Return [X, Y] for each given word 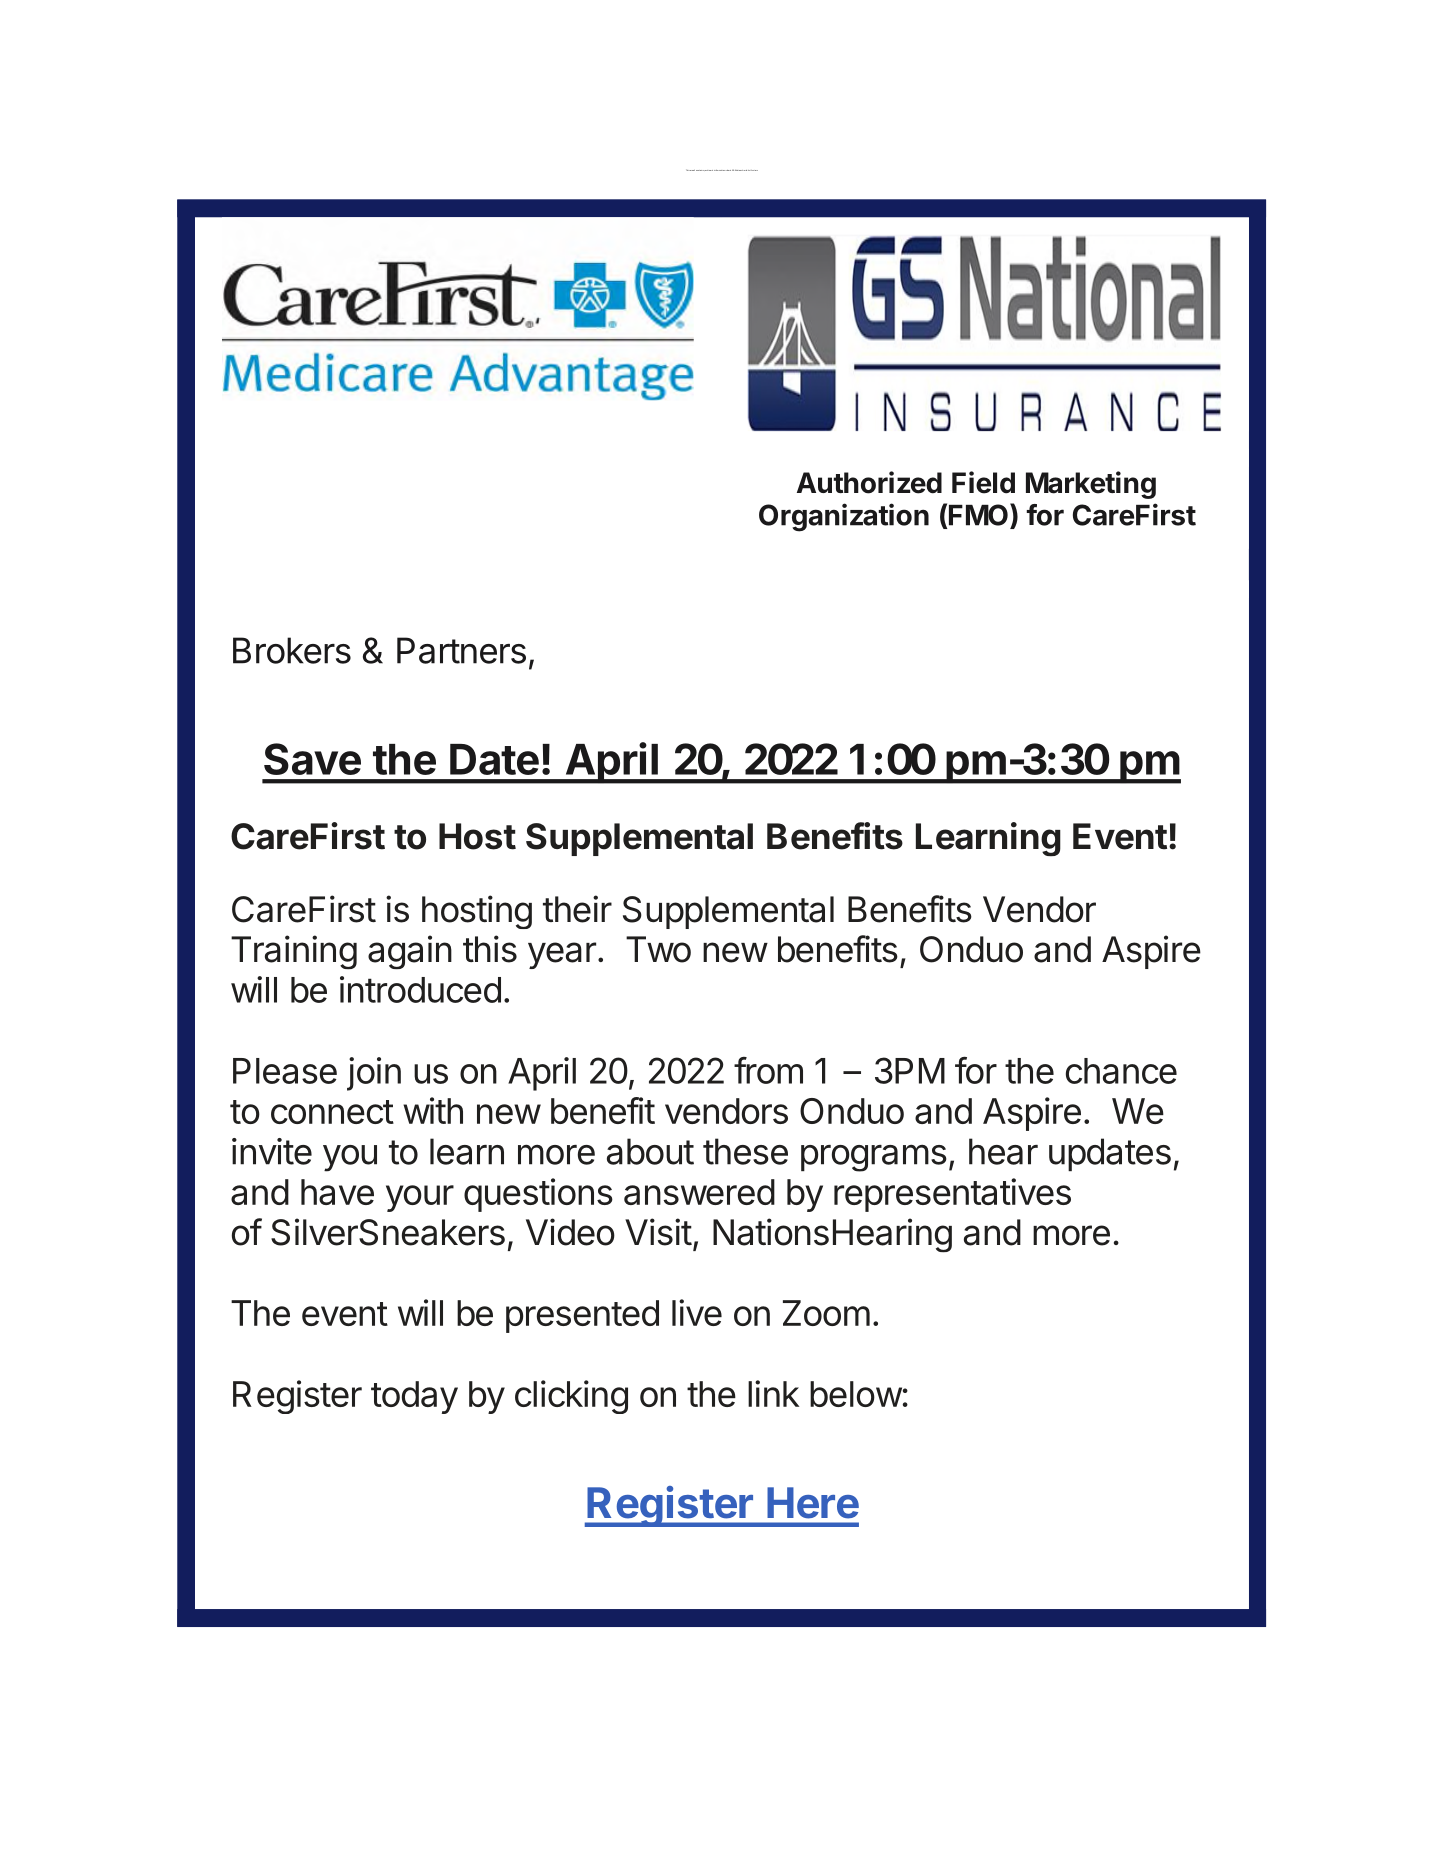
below [856, 1394]
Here [813, 1503]
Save [312, 759]
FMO [978, 515]
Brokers [292, 650]
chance [1121, 1071]
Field [983, 482]
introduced [420, 989]
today [414, 1397]
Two [658, 949]
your [420, 1198]
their [577, 909]
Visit [658, 1232]
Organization [844, 517]
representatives [952, 1195]
